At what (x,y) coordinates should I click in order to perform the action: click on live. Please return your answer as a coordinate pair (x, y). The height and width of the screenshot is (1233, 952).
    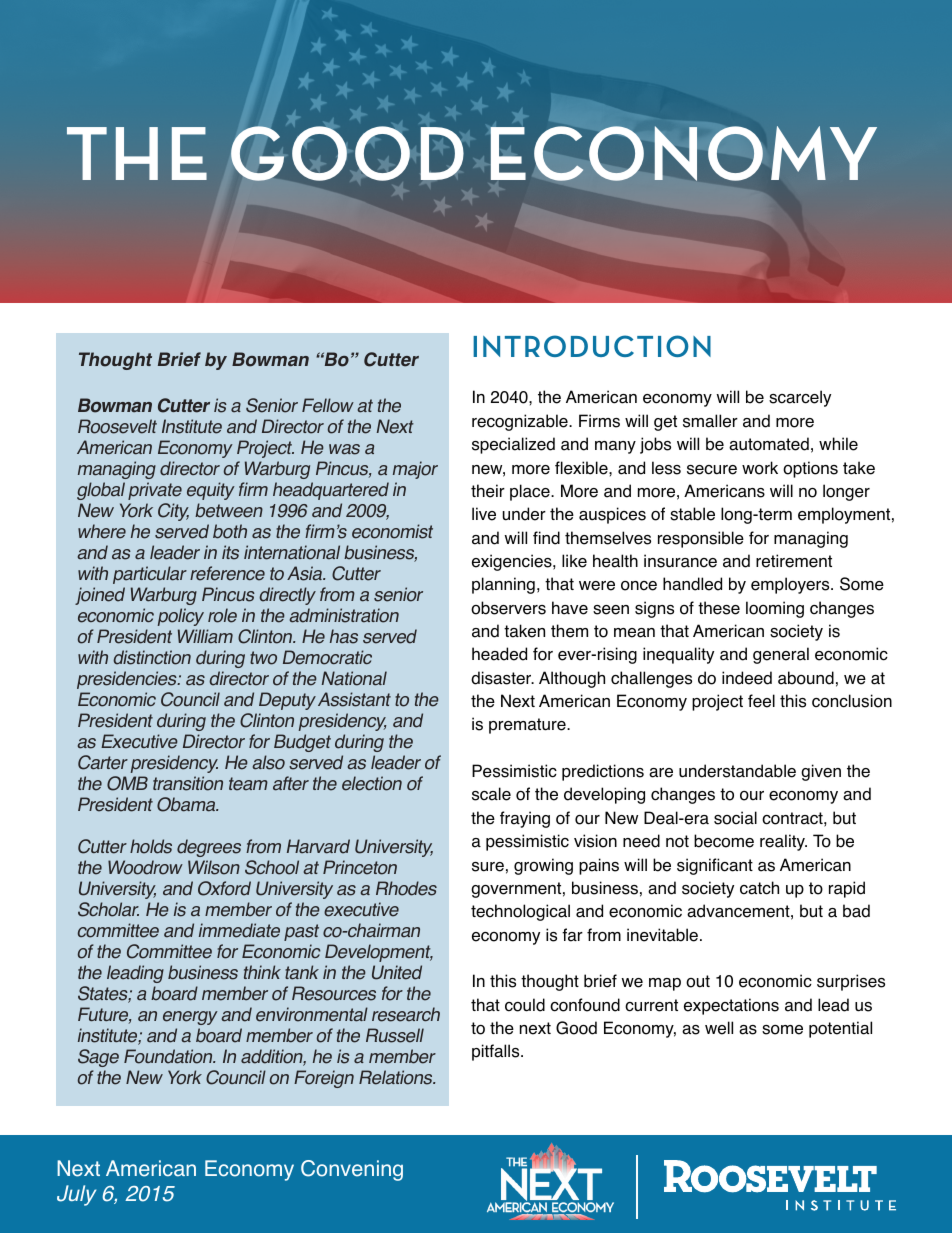
    Looking at the image, I should click on (484, 514).
